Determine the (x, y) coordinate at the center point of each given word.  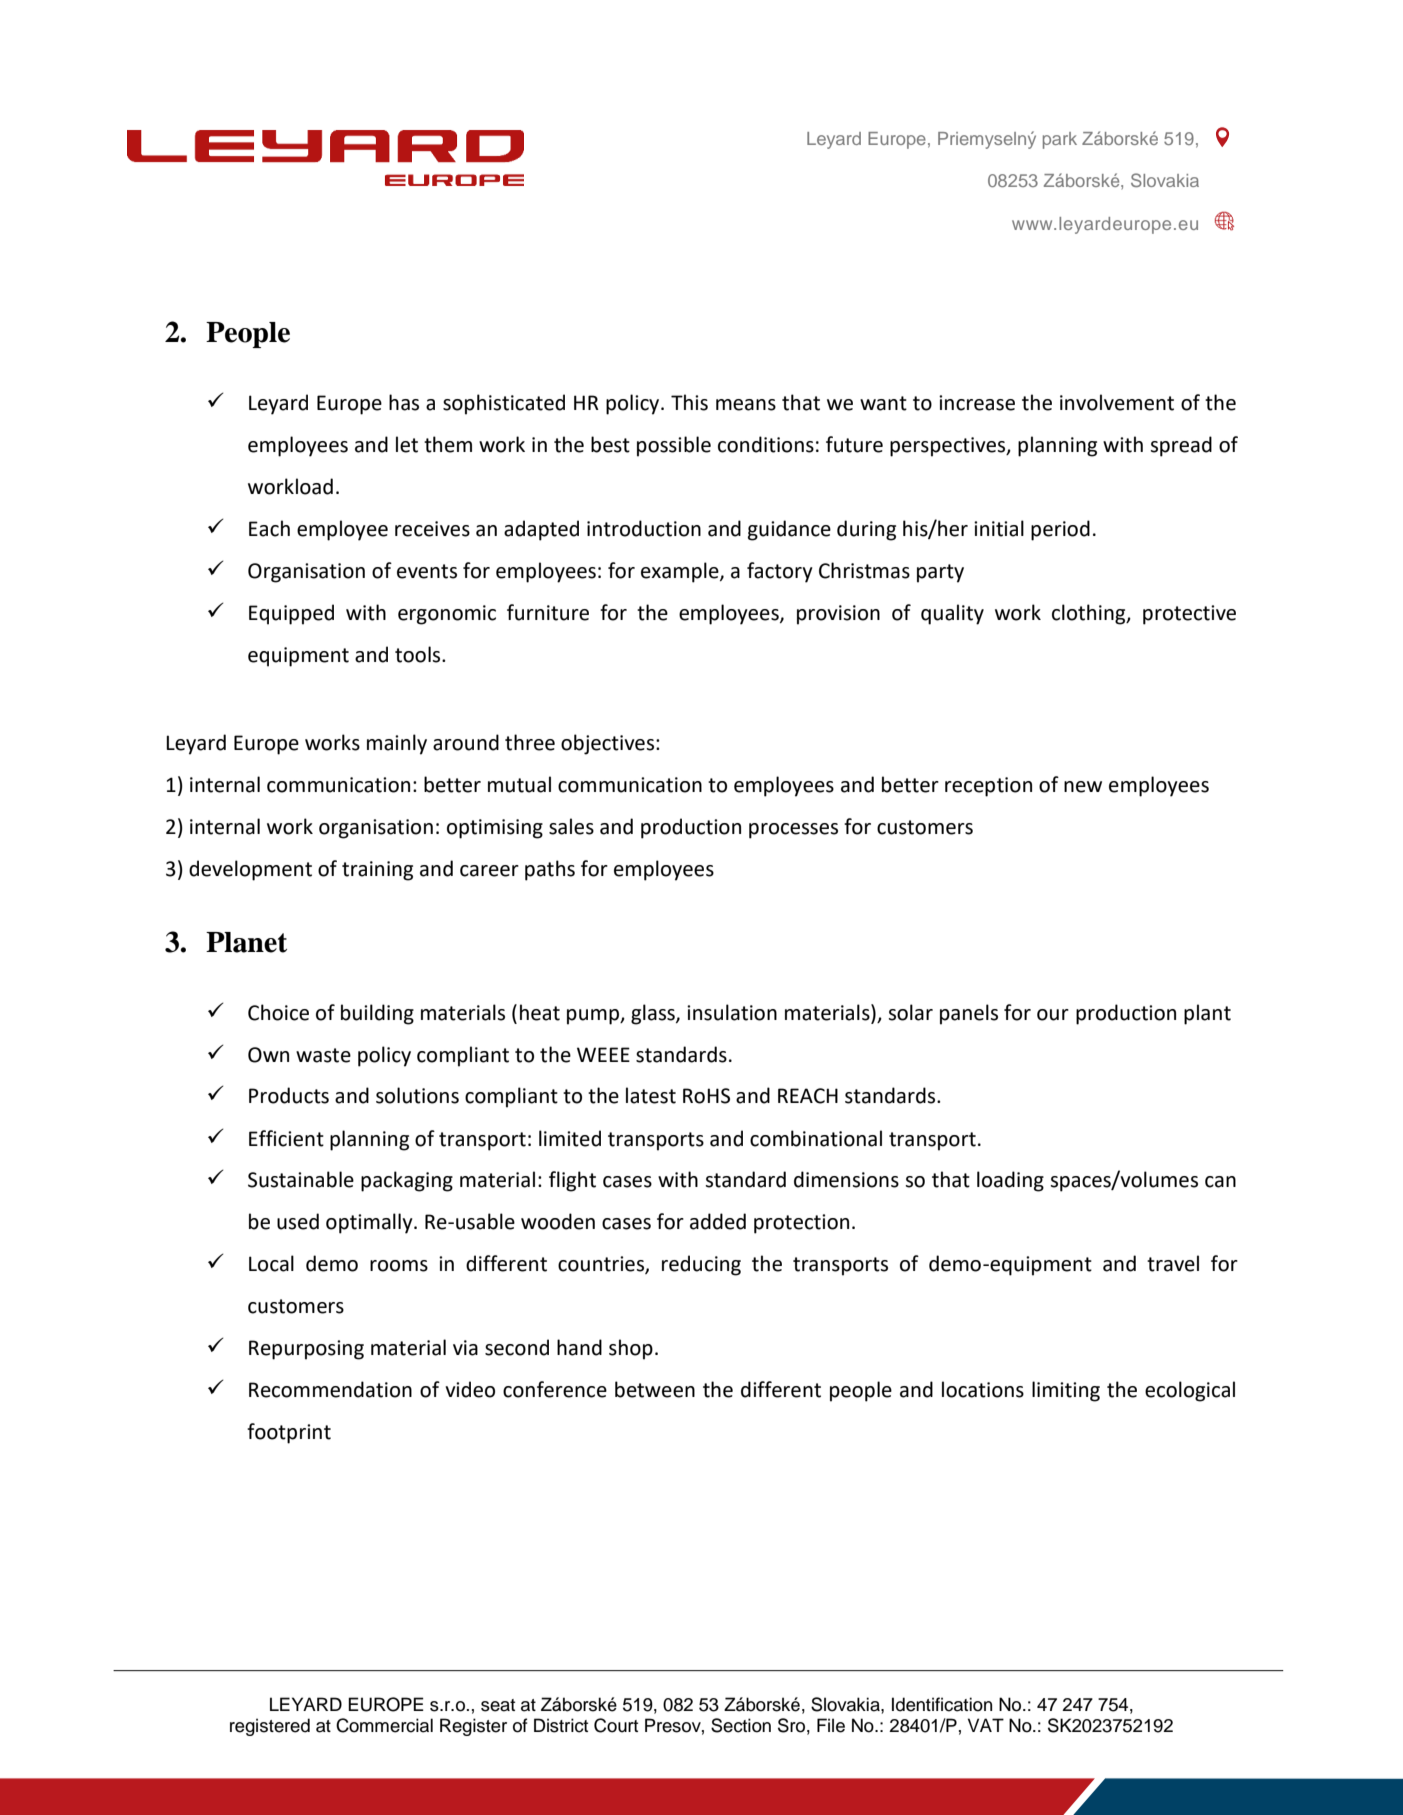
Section (741, 1725)
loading (1010, 1181)
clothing (1090, 614)
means (746, 405)
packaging (407, 1181)
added (718, 1221)
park (1060, 140)
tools (419, 654)
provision (838, 615)
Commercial (384, 1725)
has (404, 402)
